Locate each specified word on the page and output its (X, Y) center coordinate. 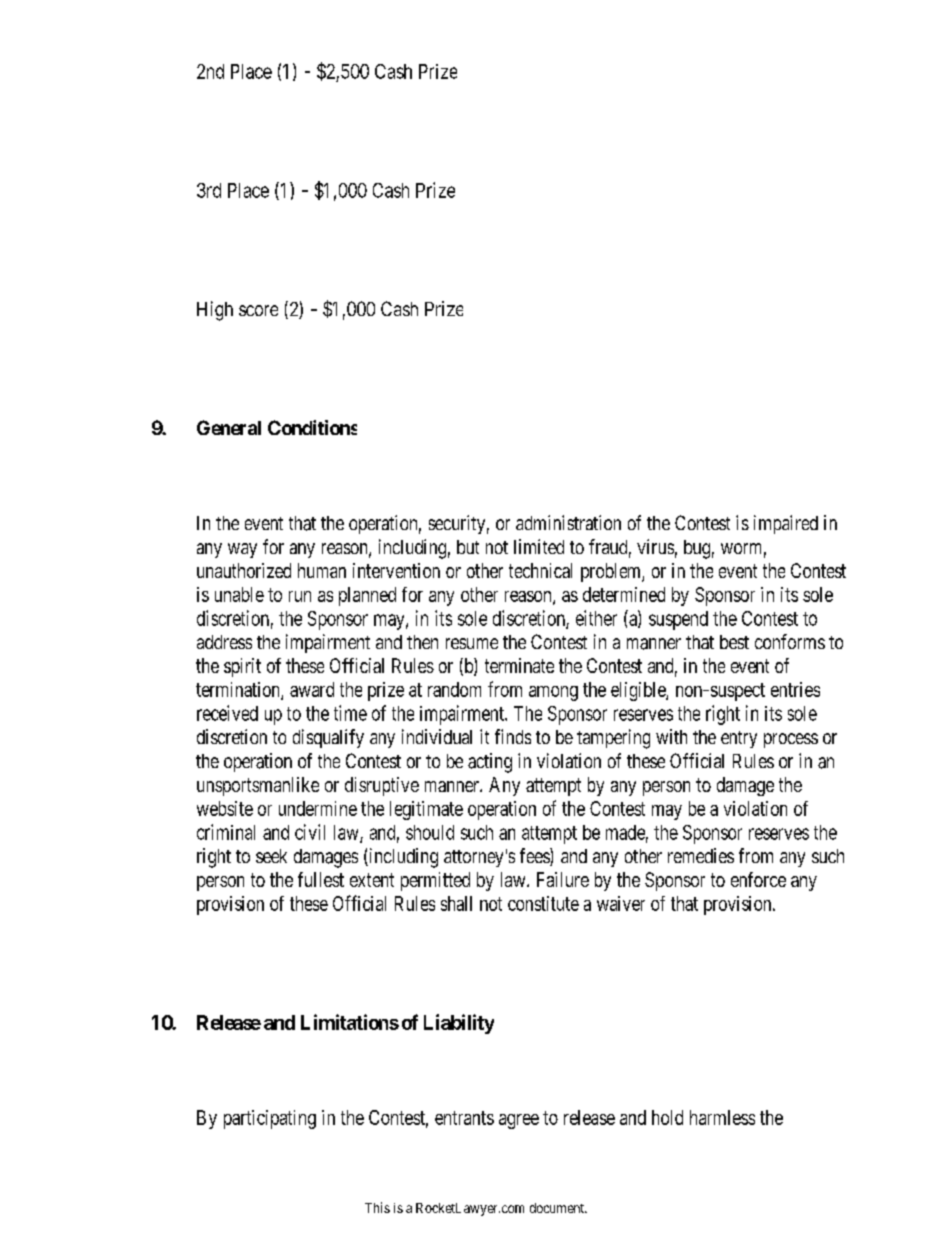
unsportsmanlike (258, 786)
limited (539, 546)
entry (739, 739)
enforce (758, 879)
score (258, 310)
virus (655, 546)
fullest (321, 879)
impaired (786, 524)
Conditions (312, 427)
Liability (459, 1024)
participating (270, 1119)
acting (490, 763)
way (242, 550)
